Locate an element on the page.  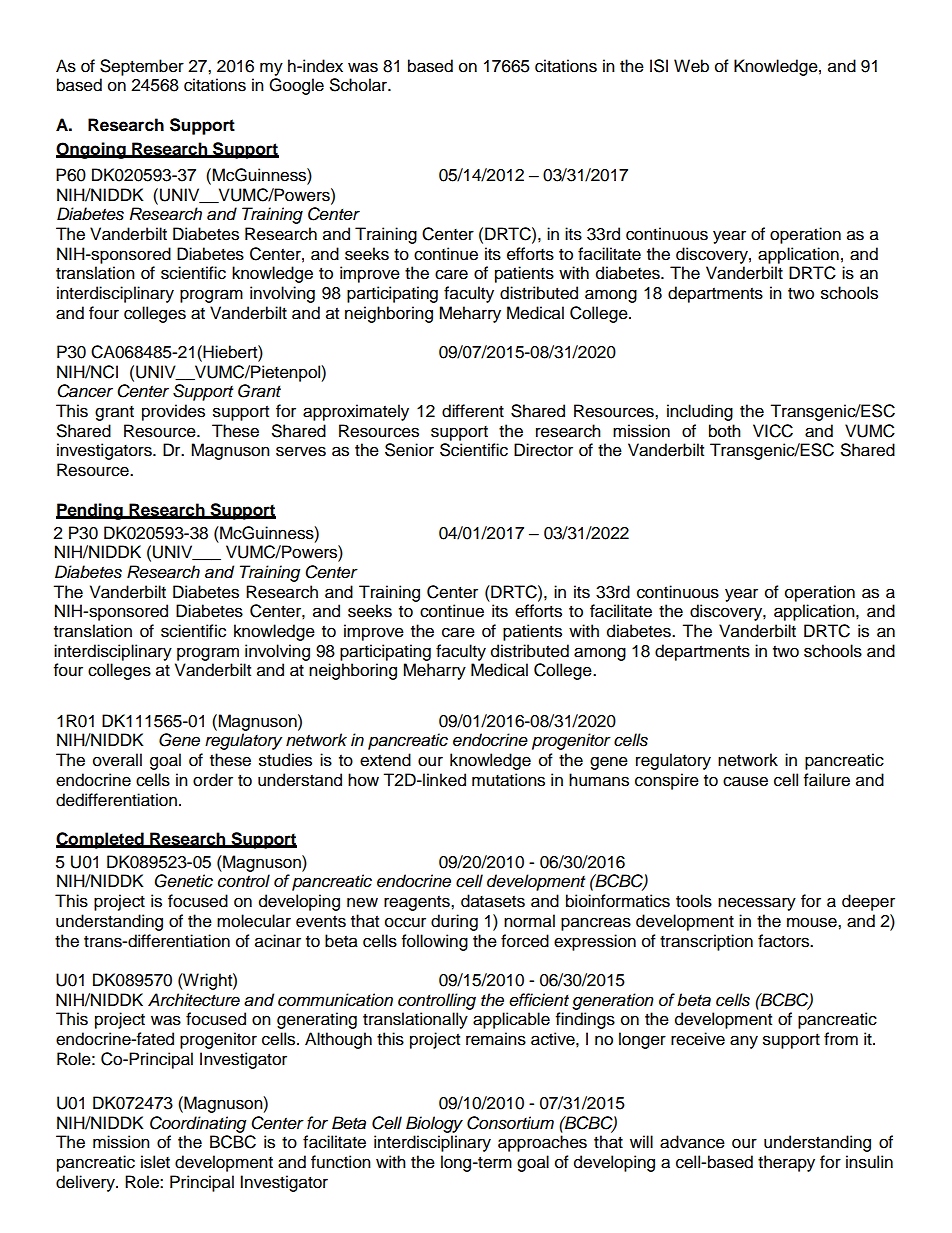
order is located at coordinates (213, 780).
